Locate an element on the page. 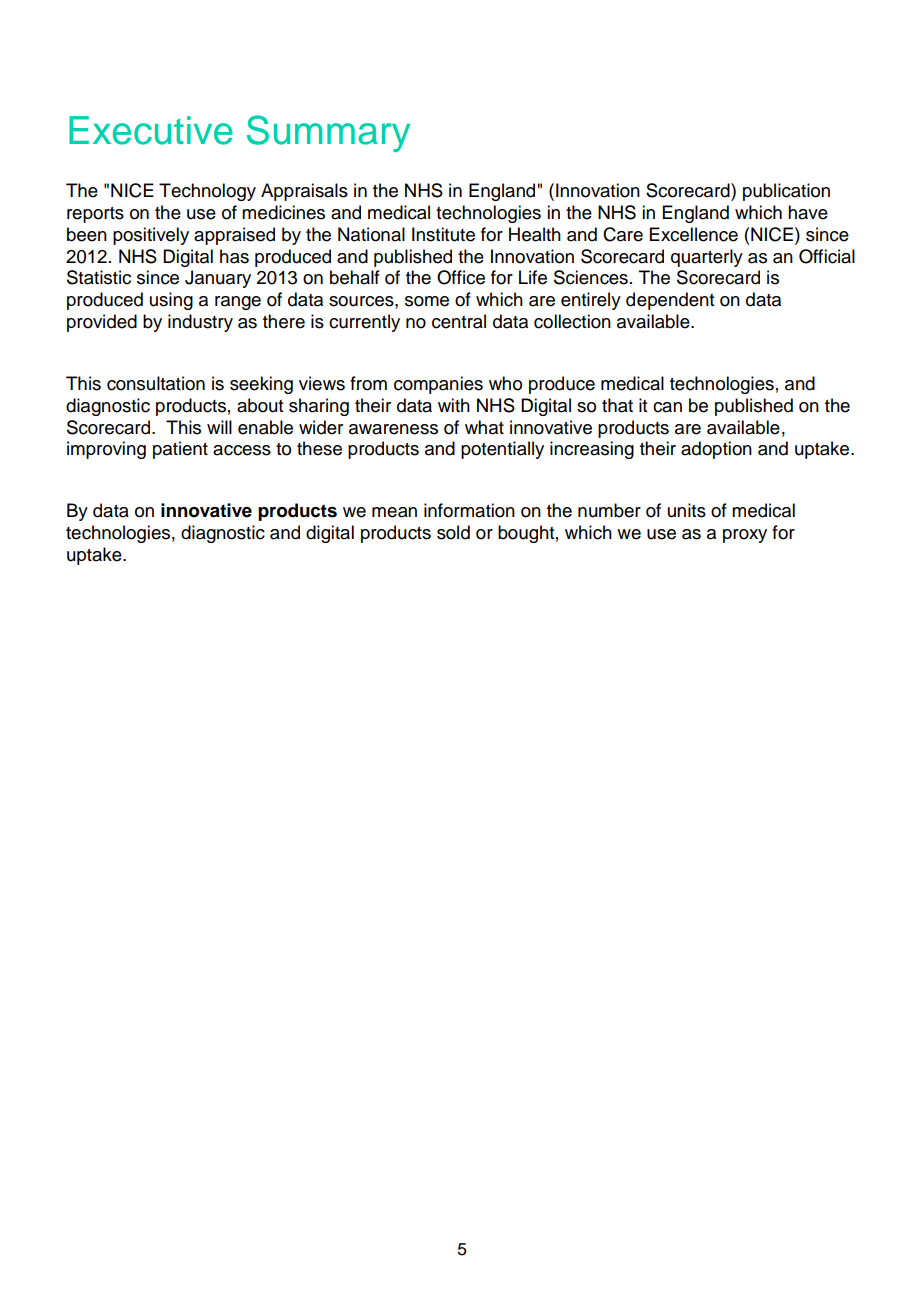  mean is located at coordinates (394, 512).
